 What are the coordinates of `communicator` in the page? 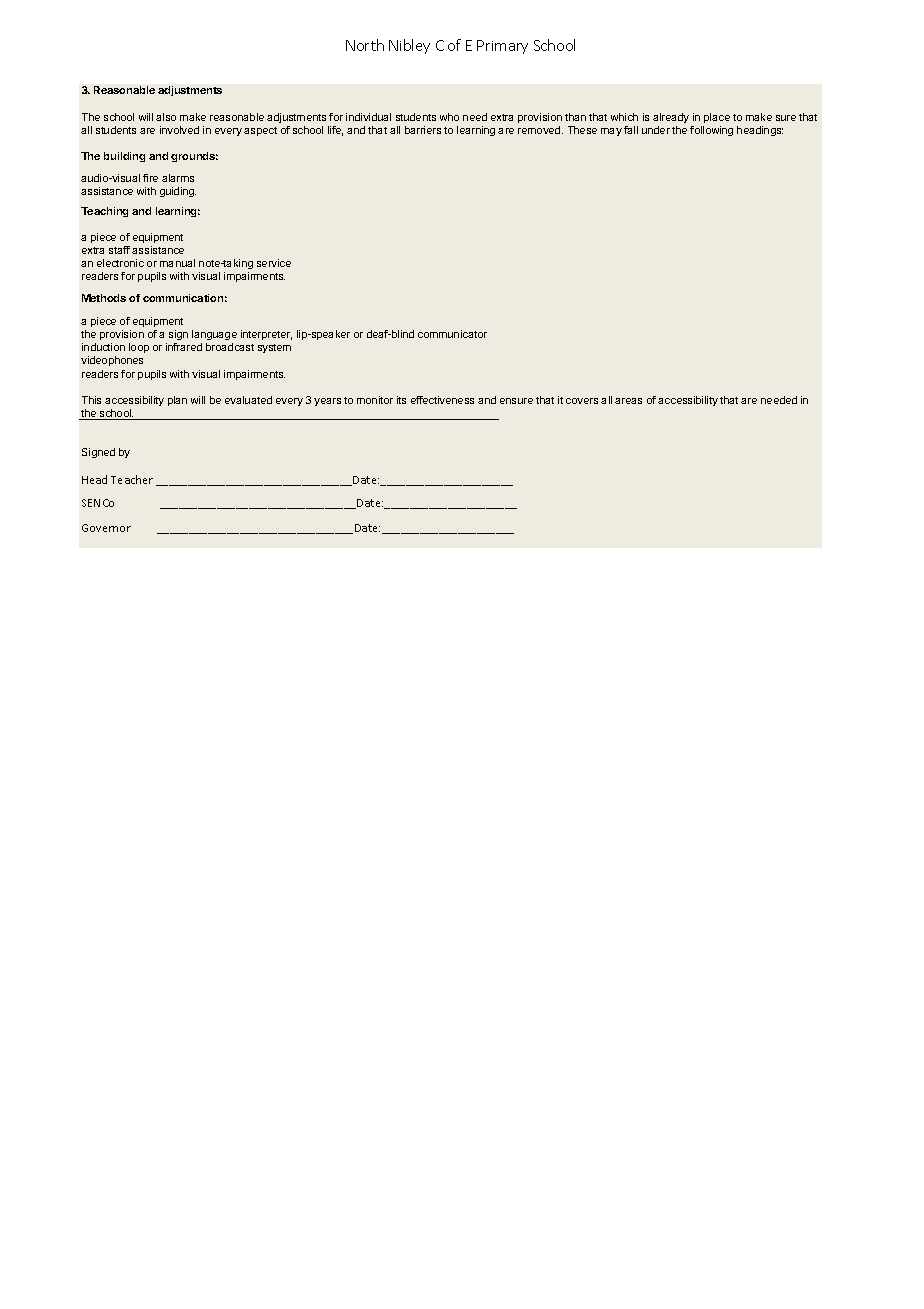 It's located at (452, 334).
